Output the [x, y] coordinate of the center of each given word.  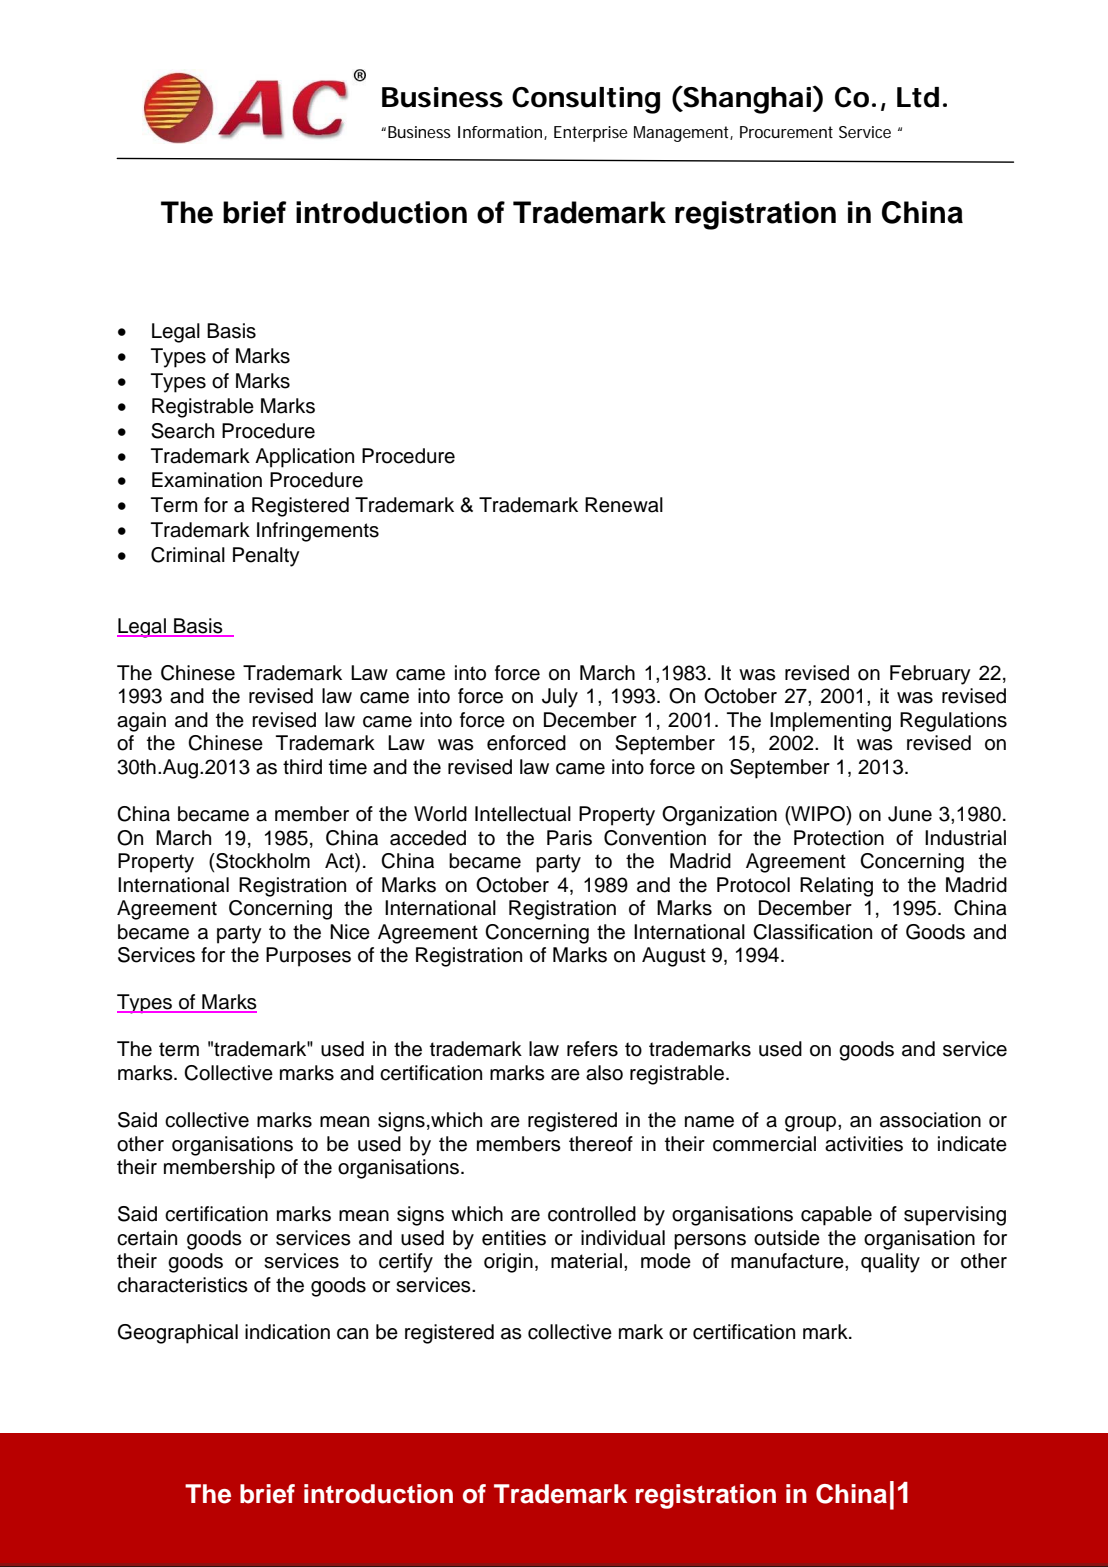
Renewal [624, 505]
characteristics [182, 1285]
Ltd [918, 97]
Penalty [266, 557]
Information [501, 133]
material [586, 1261]
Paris [569, 838]
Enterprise [591, 134]
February [930, 675]
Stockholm [262, 861]
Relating [836, 887]
